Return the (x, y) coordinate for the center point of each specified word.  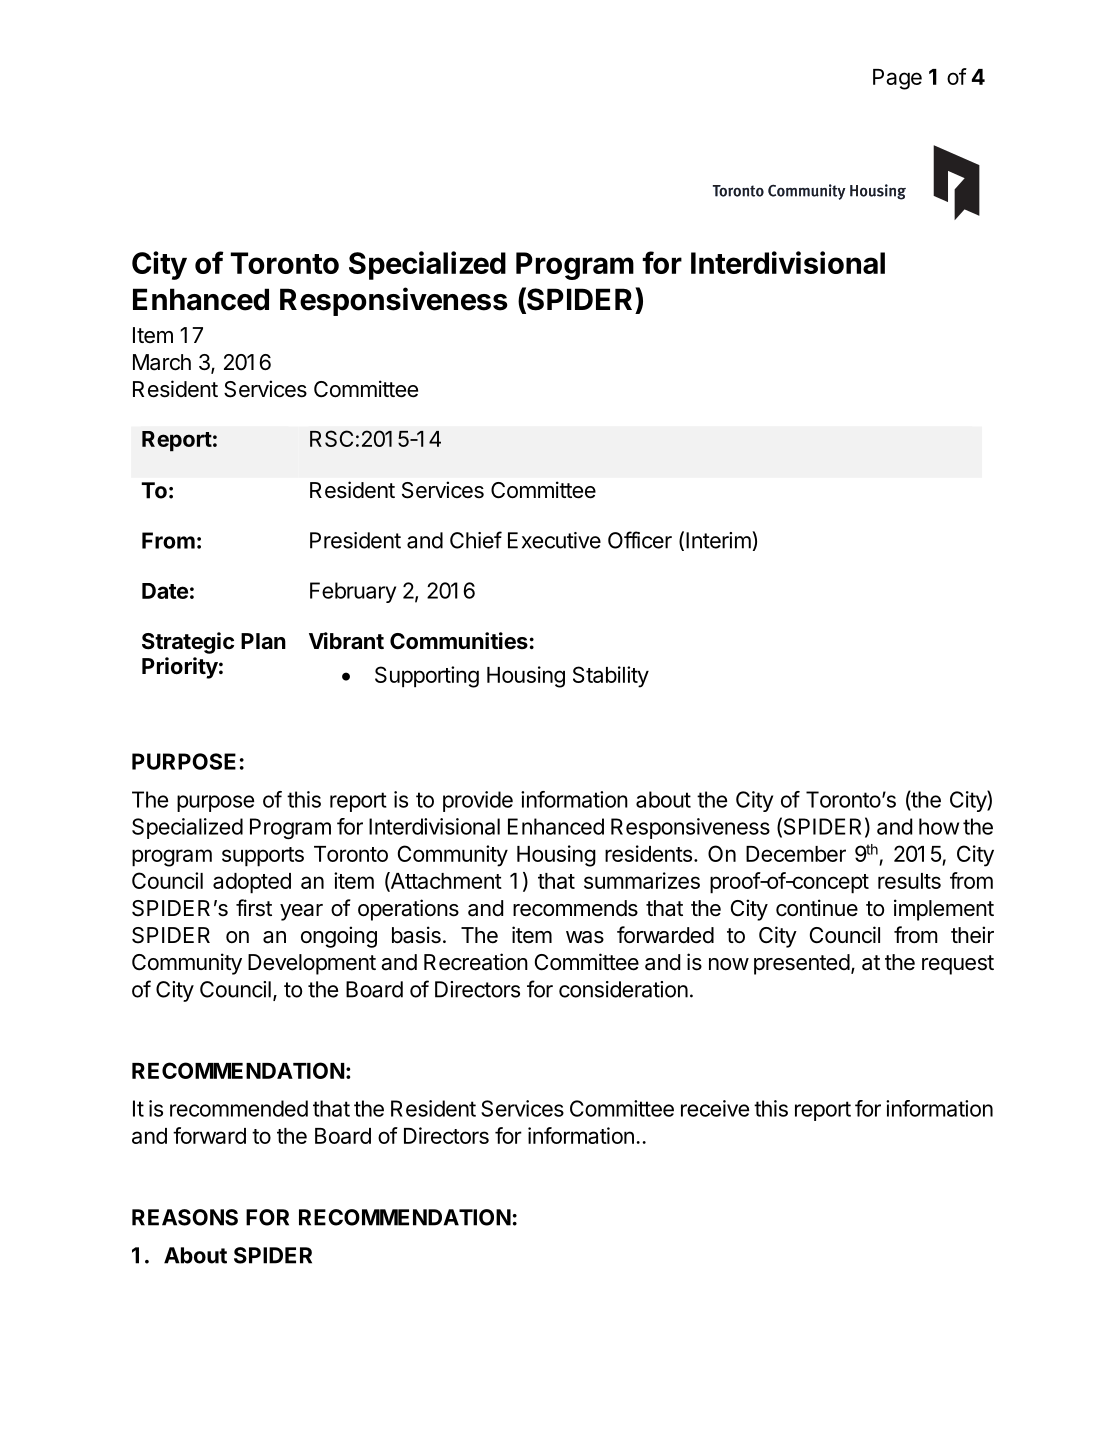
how (939, 826)
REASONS (185, 1217)
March (162, 362)
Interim (718, 540)
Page (897, 79)
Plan (263, 641)
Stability (611, 677)
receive (715, 1108)
